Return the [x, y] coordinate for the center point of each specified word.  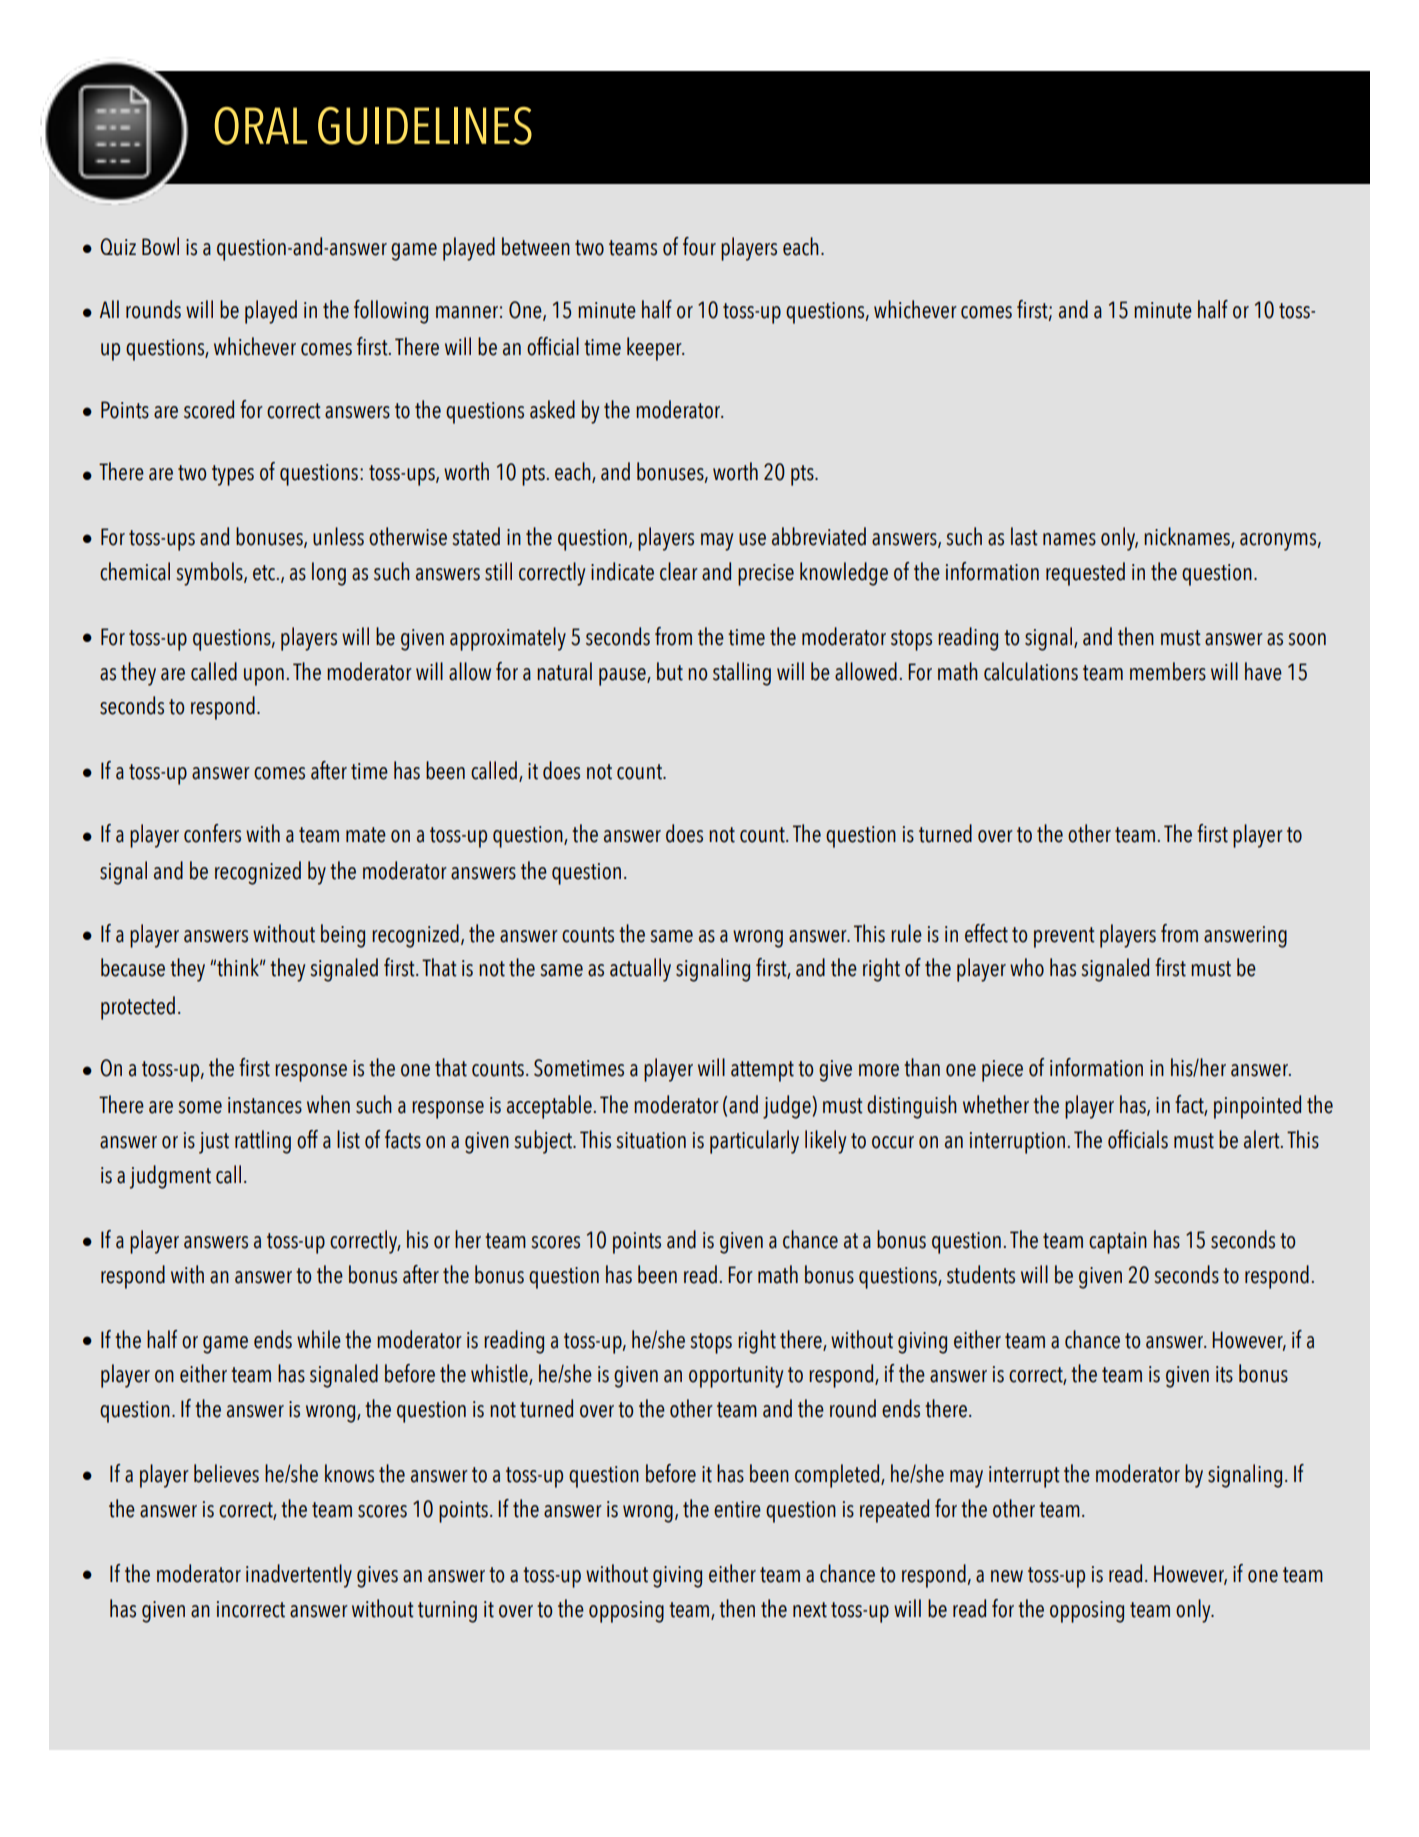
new [1007, 1576]
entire [737, 1509]
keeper [655, 349]
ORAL [260, 126]
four [699, 246]
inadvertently [299, 1576]
